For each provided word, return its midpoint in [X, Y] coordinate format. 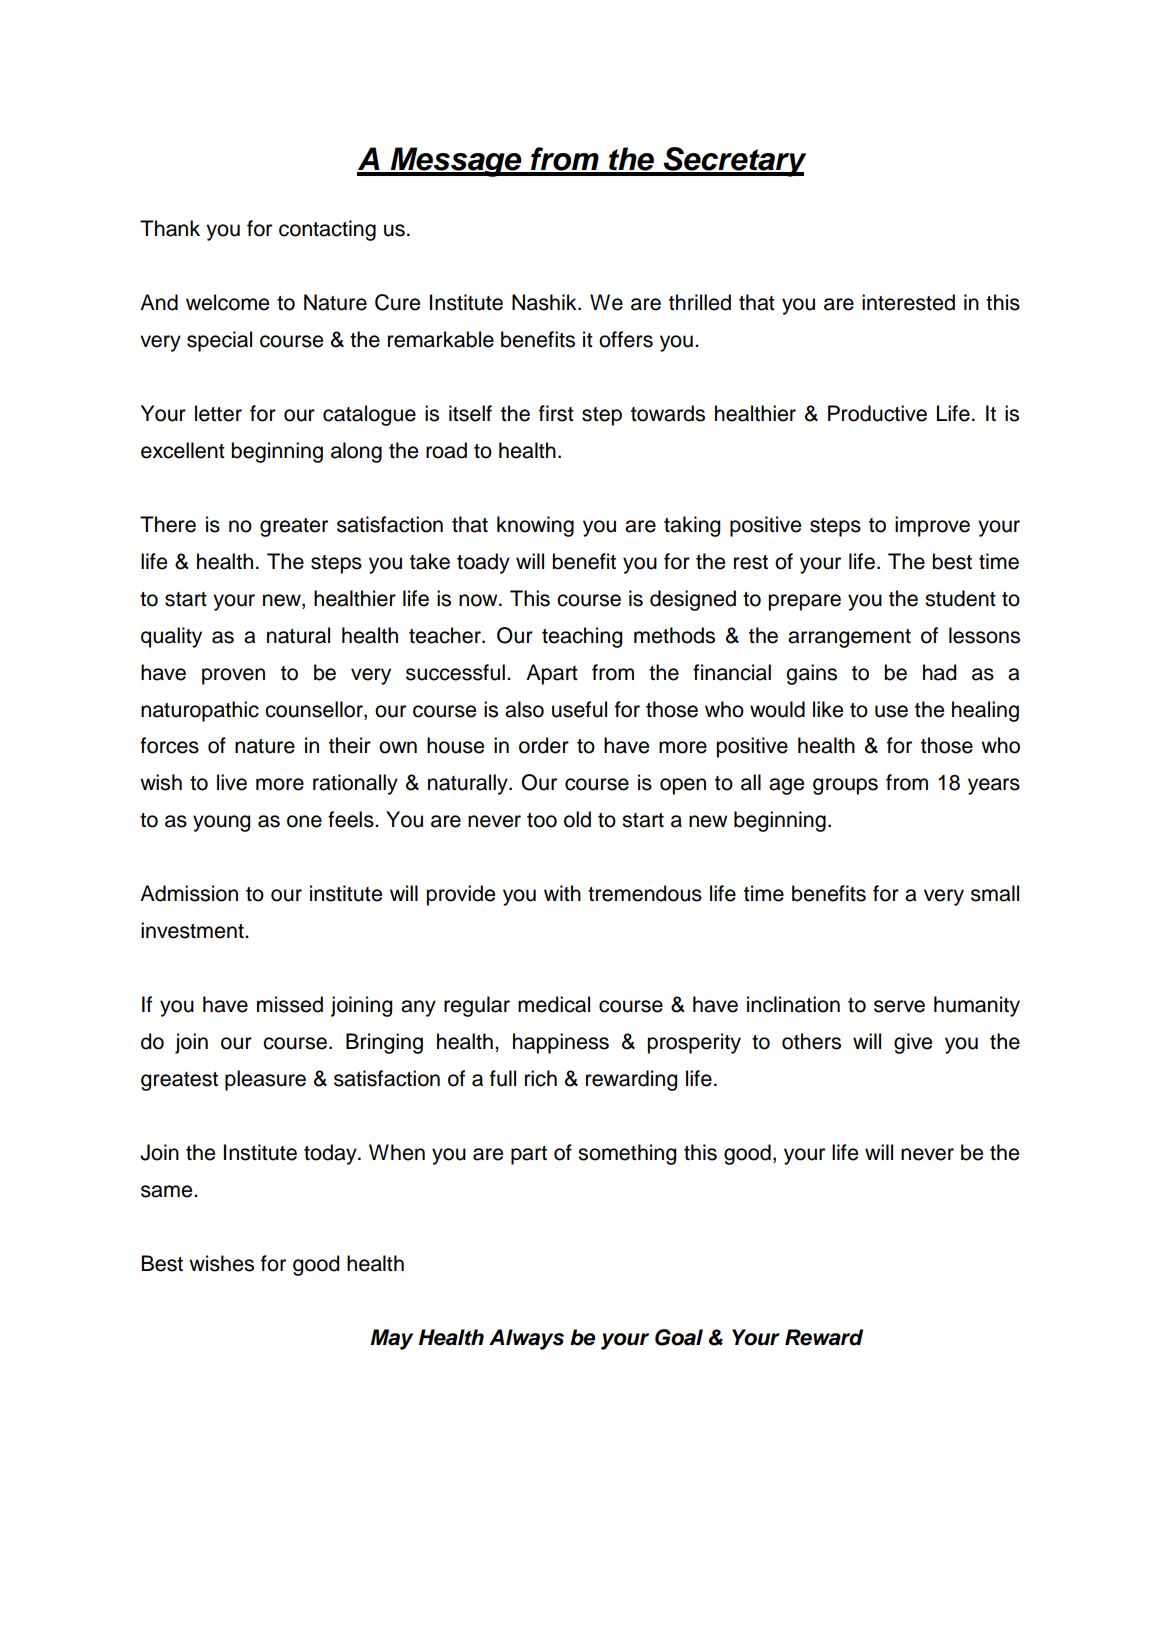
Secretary [734, 162]
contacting [327, 230]
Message [456, 162]
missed [290, 1004]
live [232, 782]
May [391, 1339]
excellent [183, 450]
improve [932, 526]
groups [845, 786]
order [544, 745]
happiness [561, 1043]
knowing [535, 526]
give [913, 1043]
